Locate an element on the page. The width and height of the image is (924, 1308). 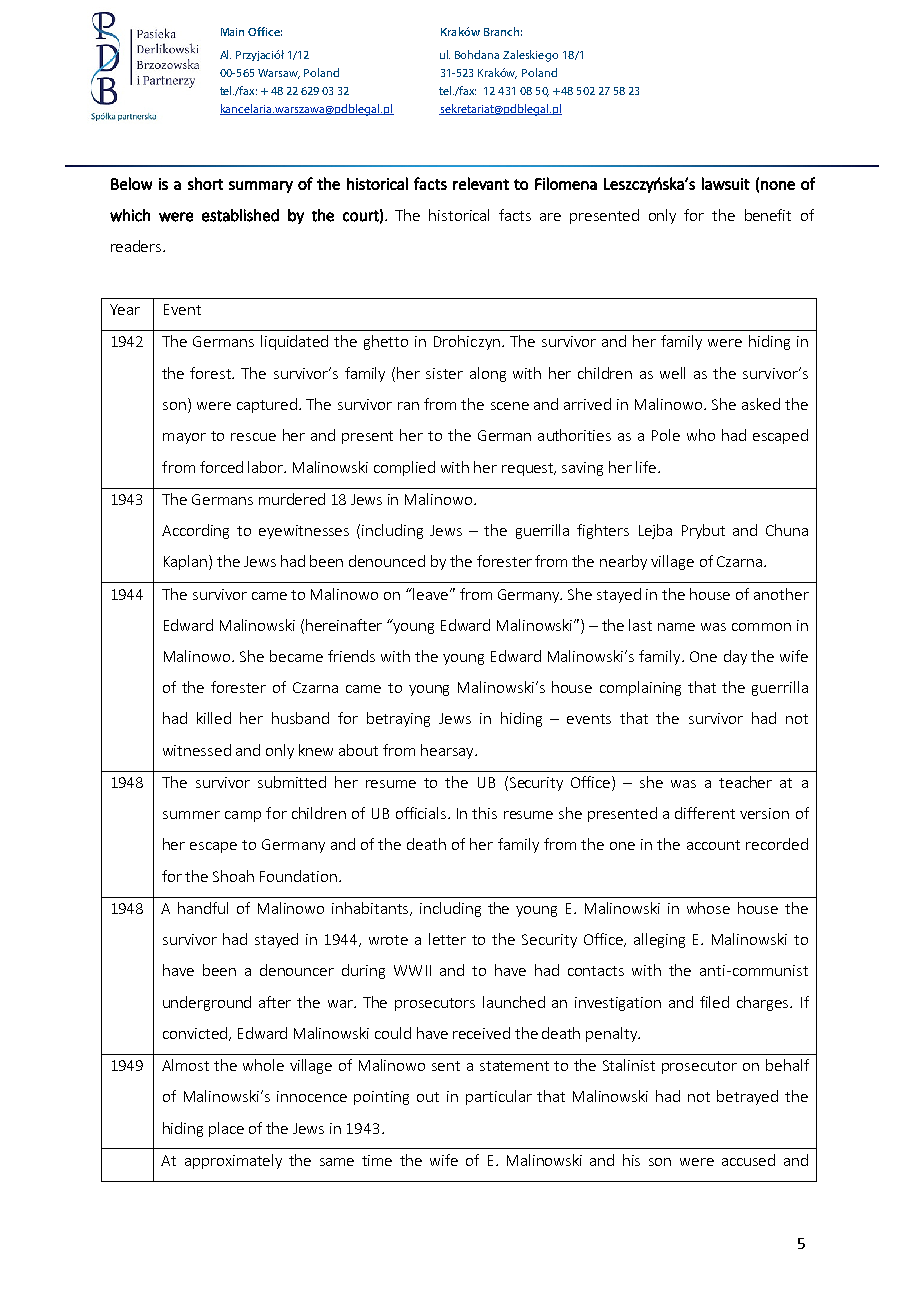
handful is located at coordinates (203, 908).
